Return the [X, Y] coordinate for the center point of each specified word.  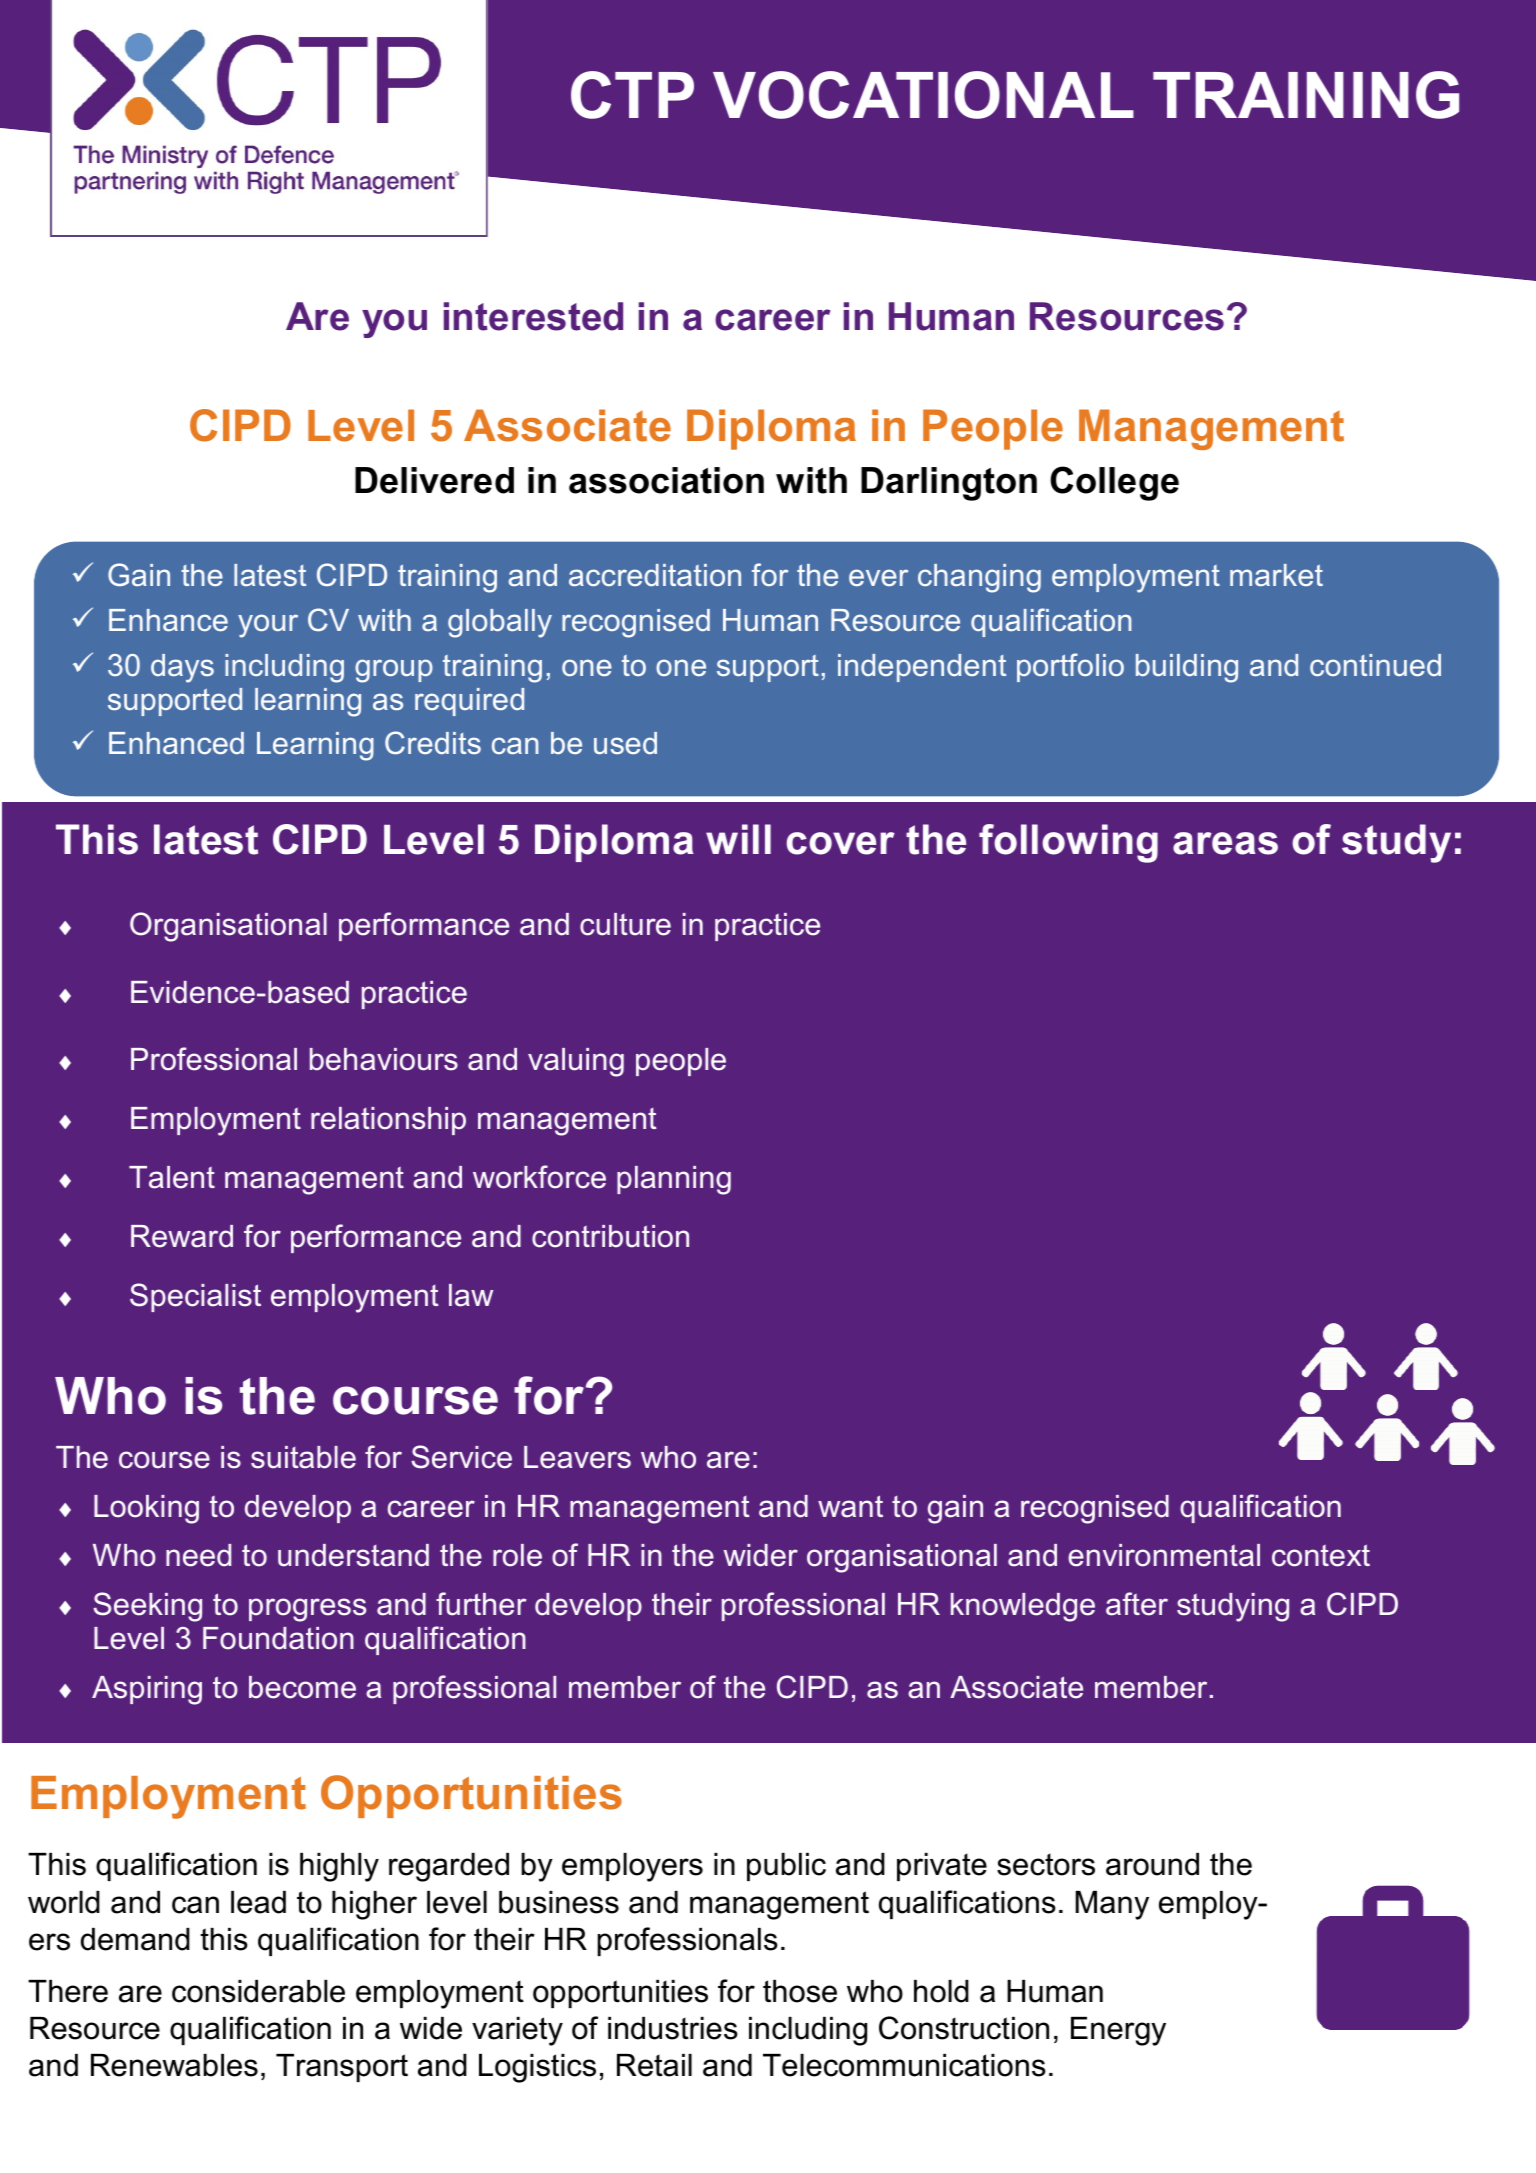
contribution [610, 1236]
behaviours [384, 1059]
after [1137, 1604]
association [666, 480]
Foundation [278, 1638]
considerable [258, 1991]
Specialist [195, 1297]
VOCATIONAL [923, 95]
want [850, 1506]
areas [1225, 843]
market [1276, 575]
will [738, 839]
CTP [632, 95]
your [268, 626]
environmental [1164, 1555]
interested [533, 316]
